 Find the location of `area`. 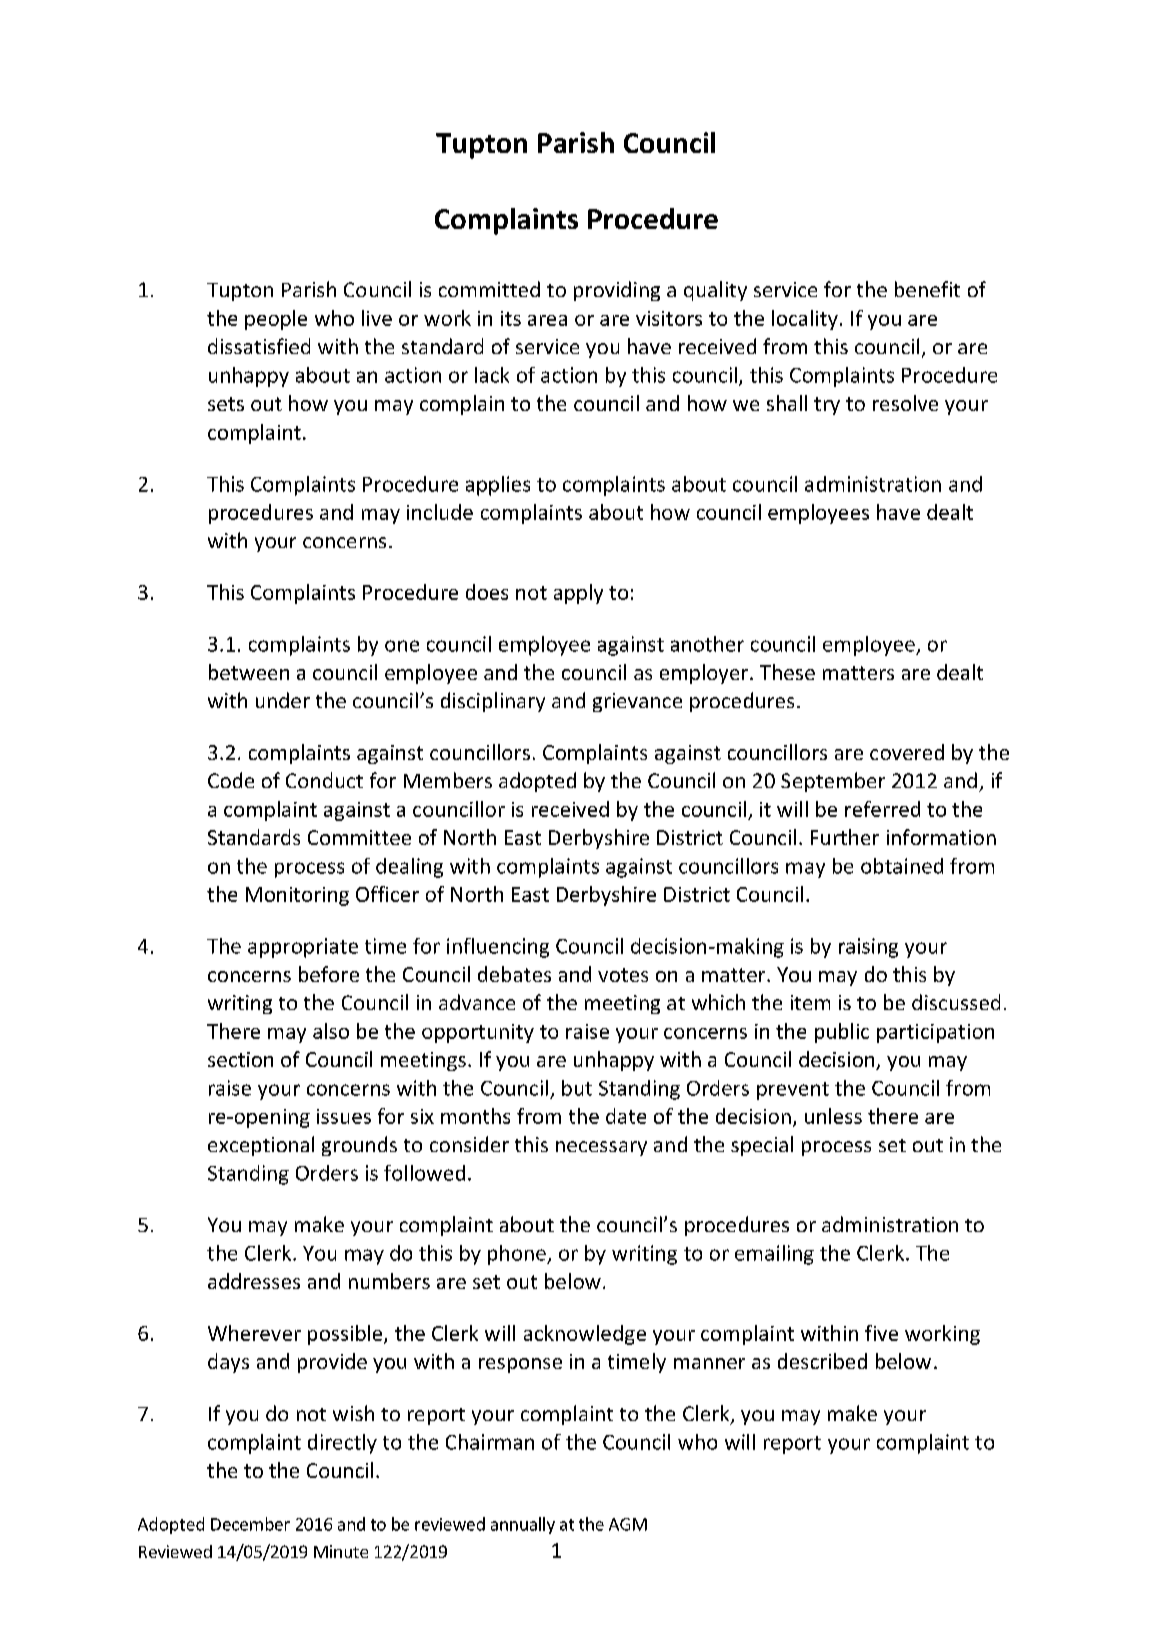

area is located at coordinates (547, 320).
